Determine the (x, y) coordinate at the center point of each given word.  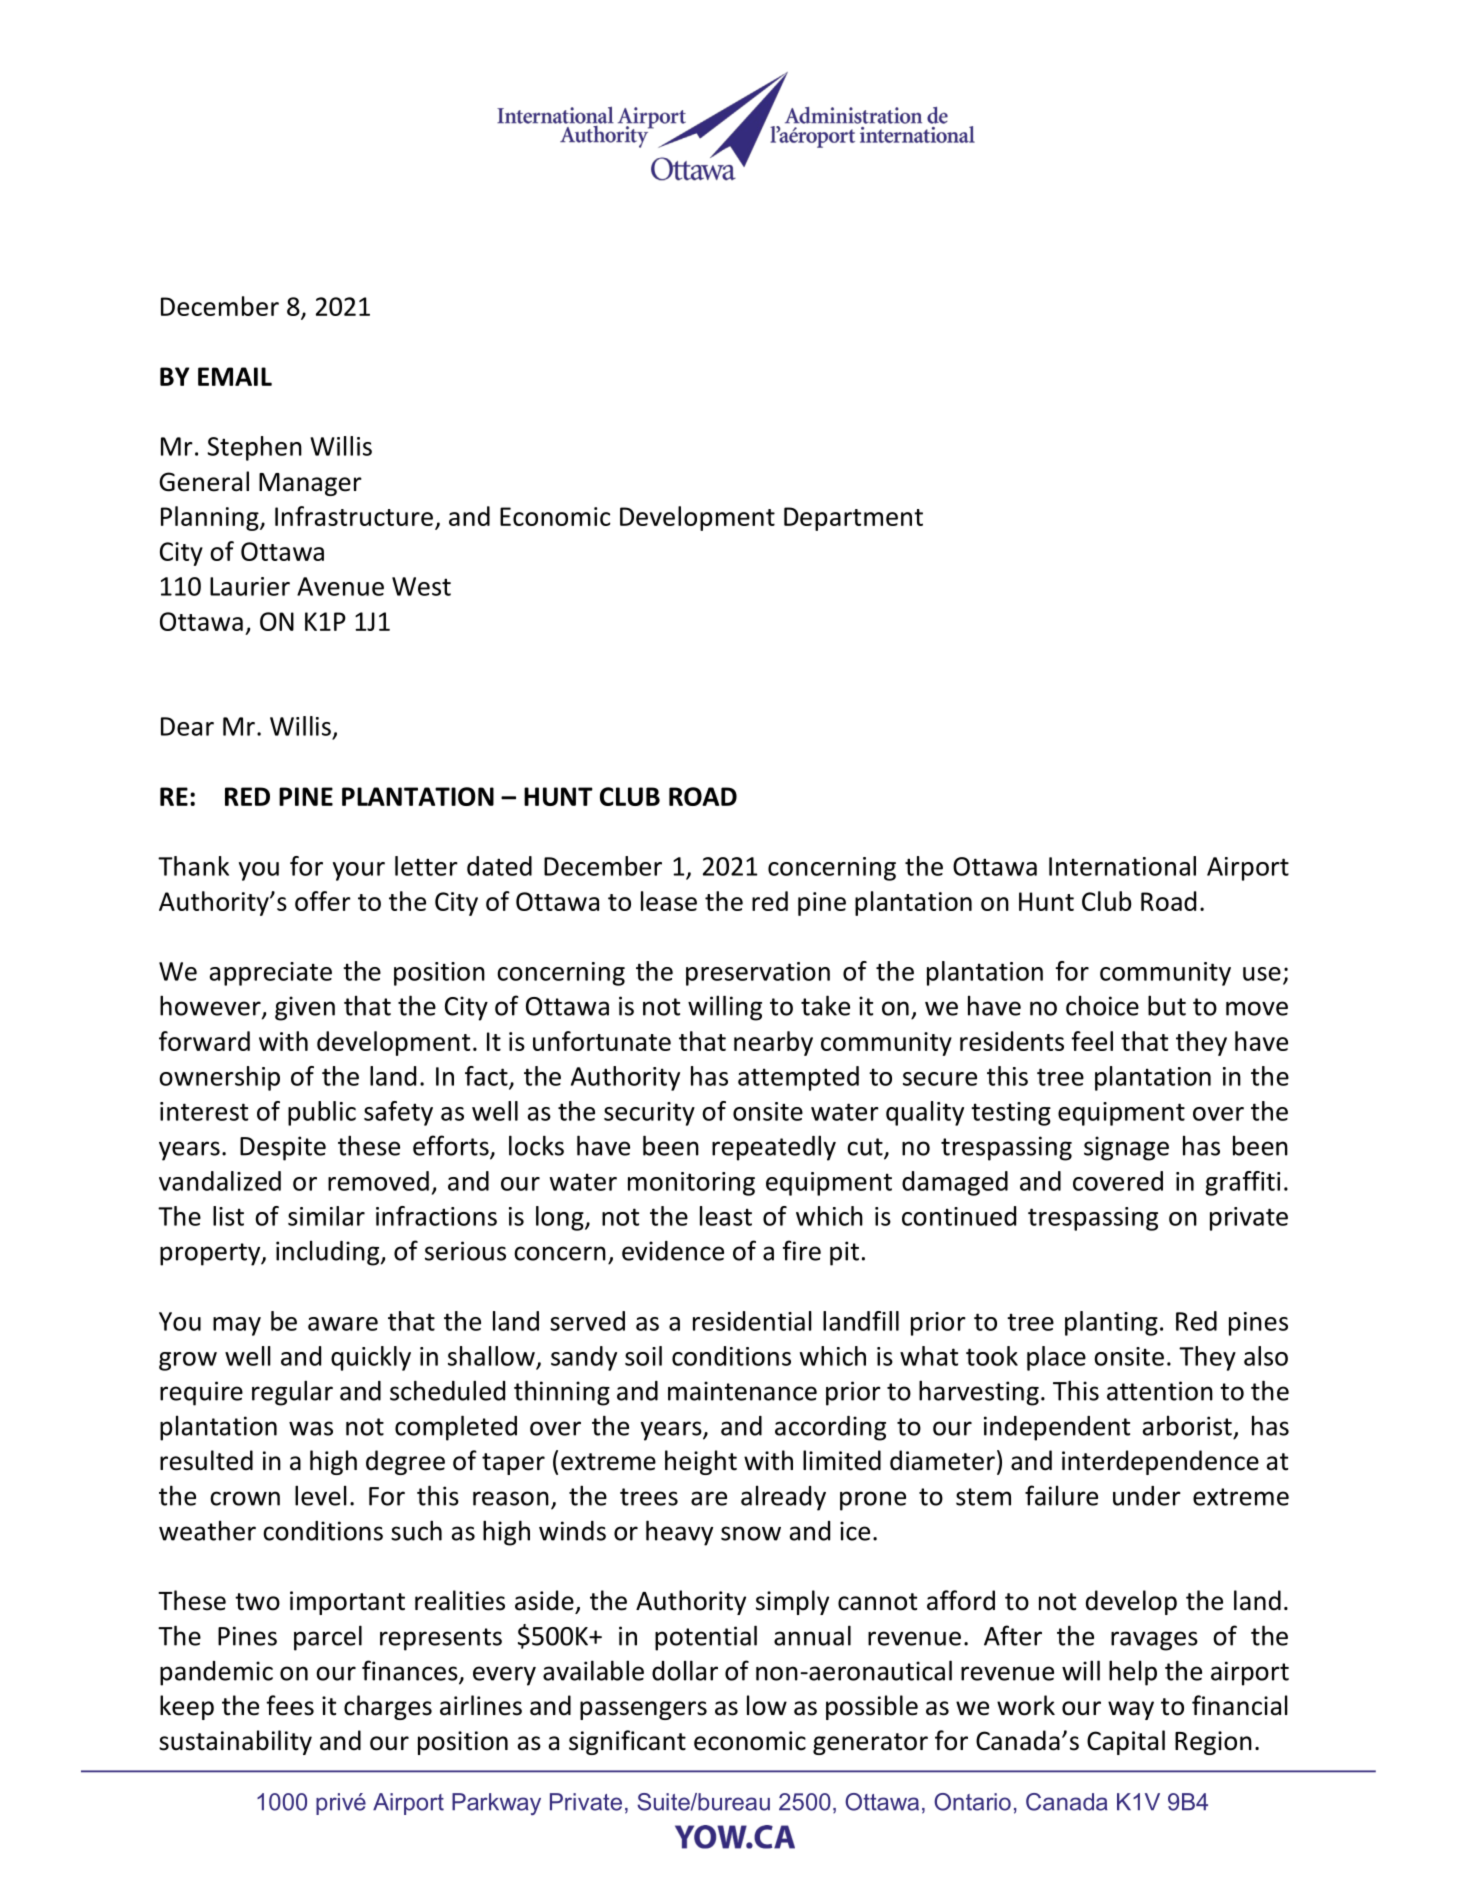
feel (1092, 1041)
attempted (798, 1078)
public (322, 1113)
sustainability (235, 1742)
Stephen (254, 448)
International (1122, 866)
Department (853, 519)
